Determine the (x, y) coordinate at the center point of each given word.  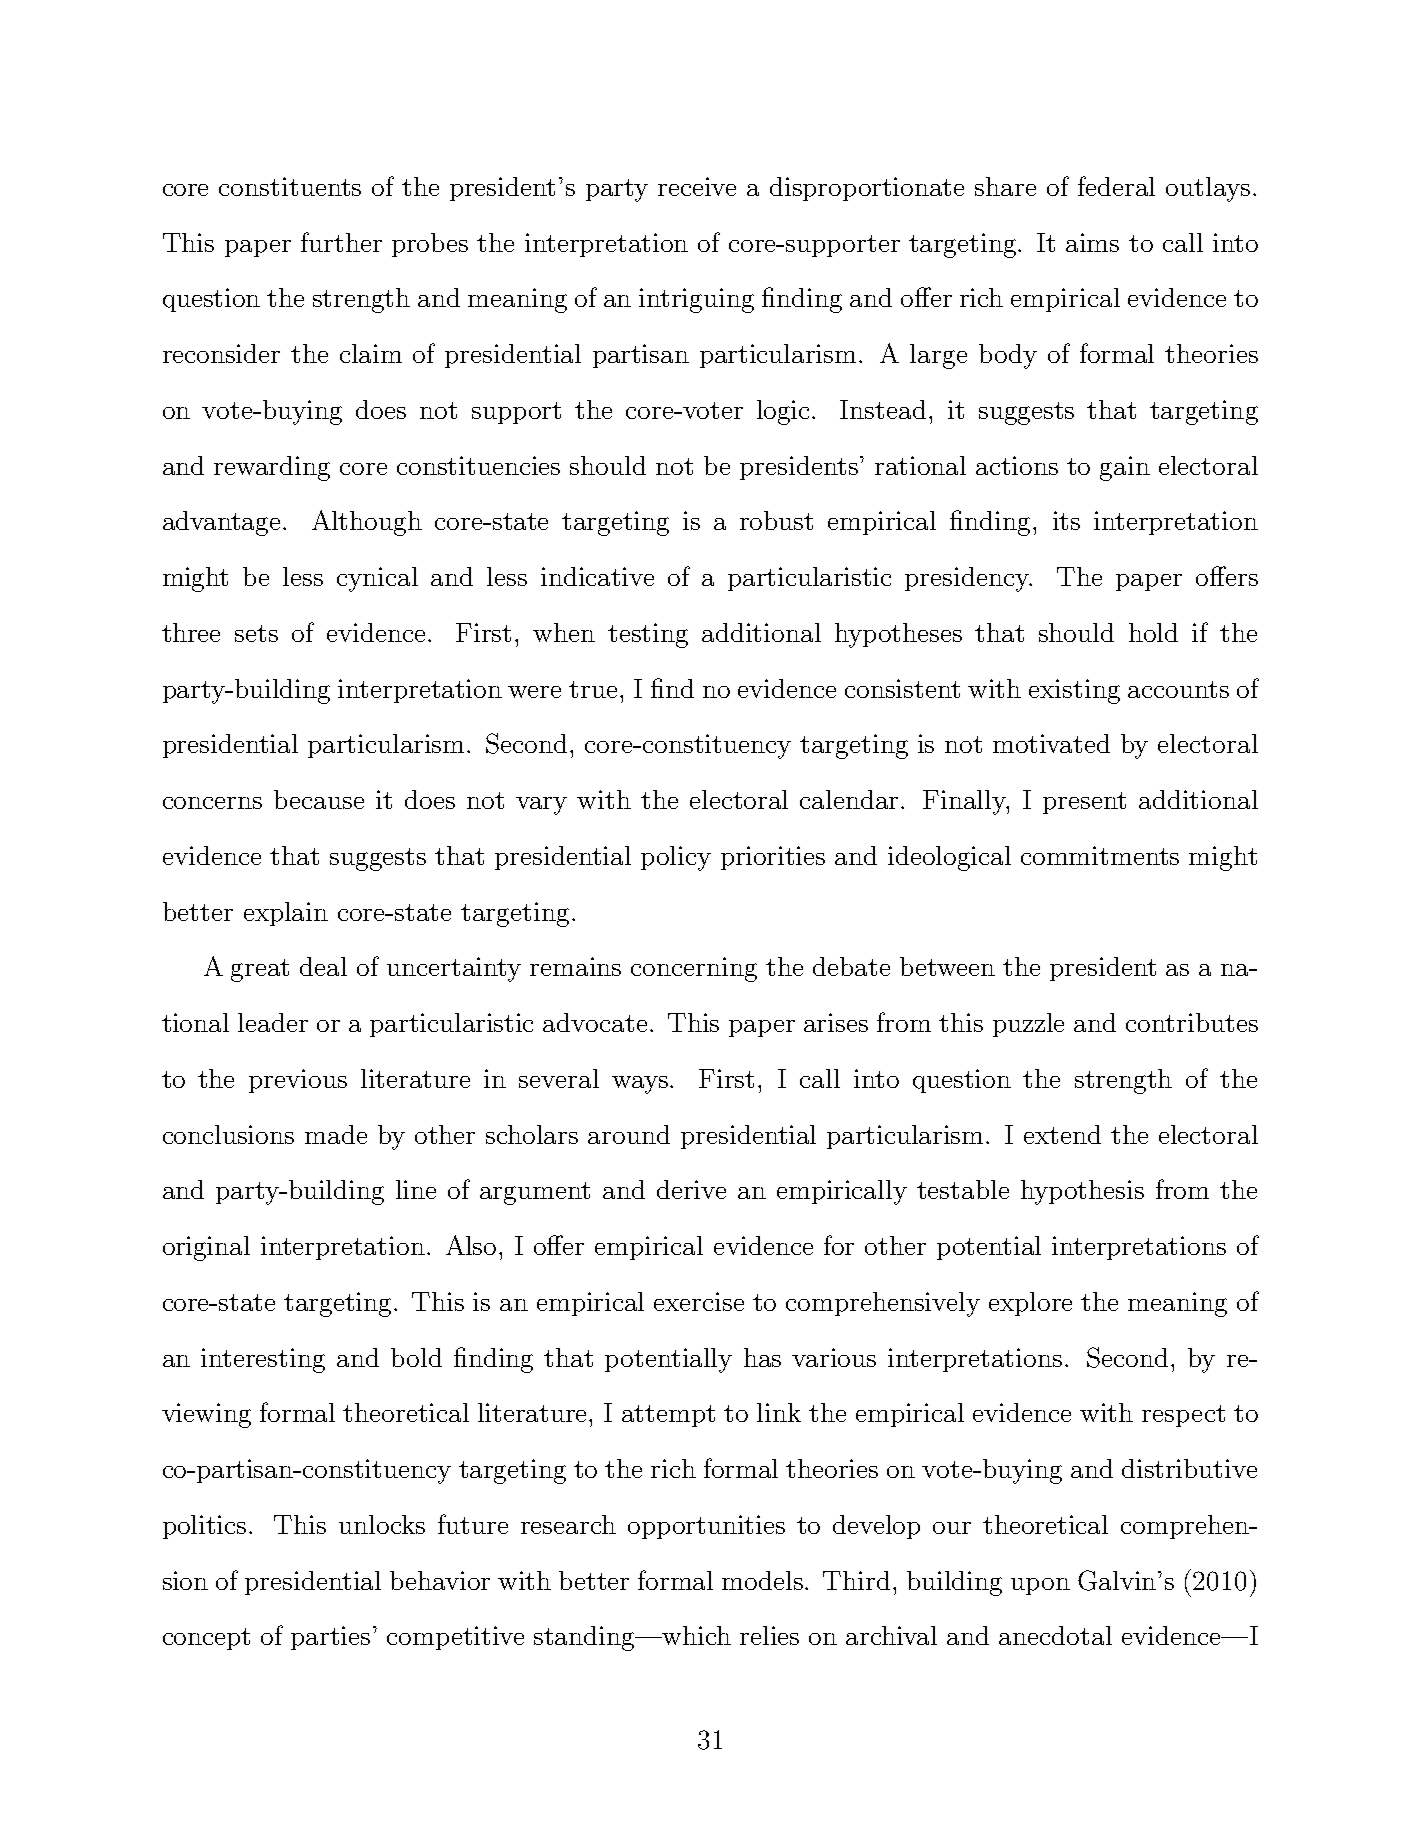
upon (1040, 1586)
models (764, 1580)
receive (697, 186)
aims (1092, 242)
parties (330, 1638)
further (341, 242)
